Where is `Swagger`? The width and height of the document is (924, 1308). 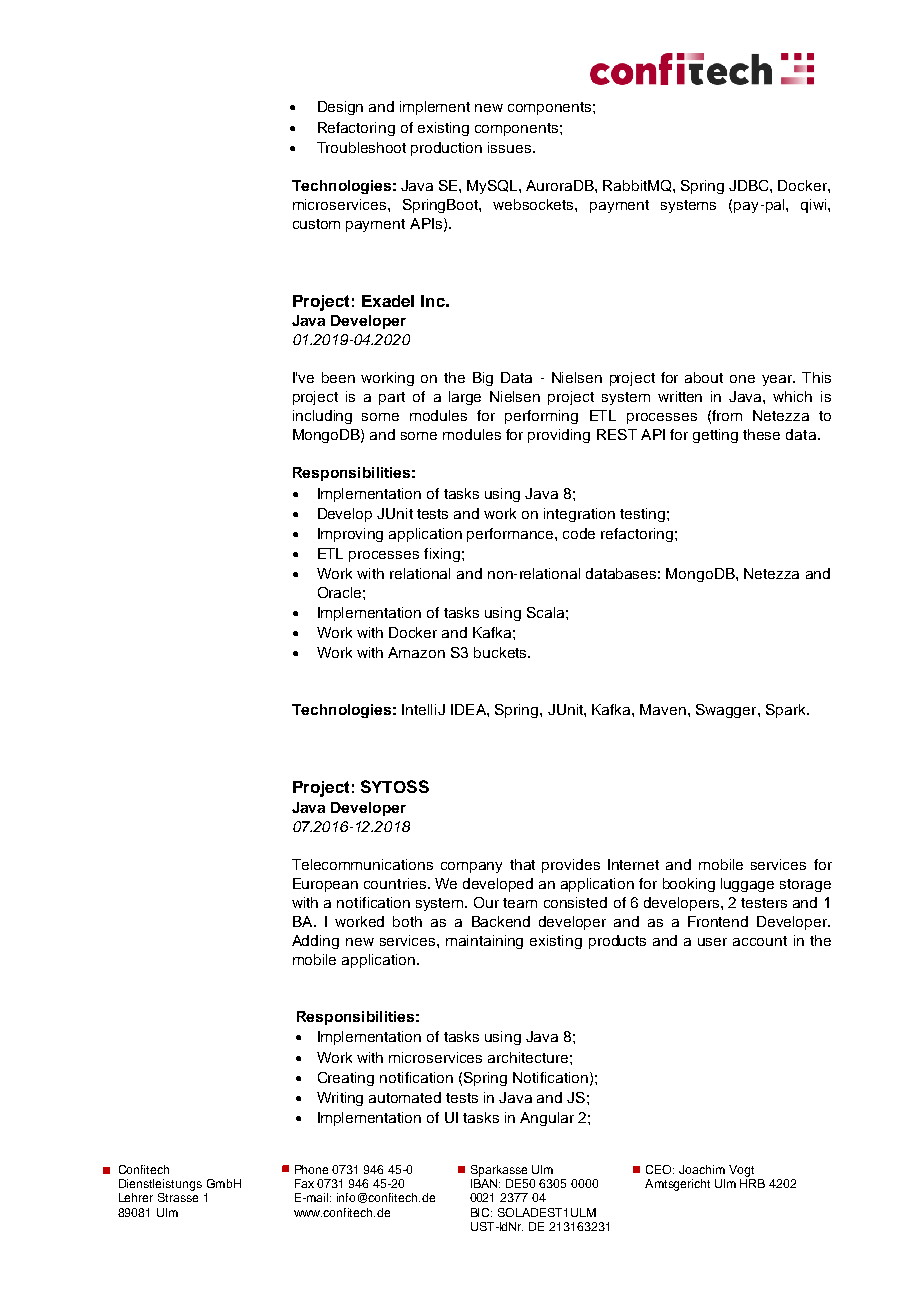
Swagger is located at coordinates (727, 711).
